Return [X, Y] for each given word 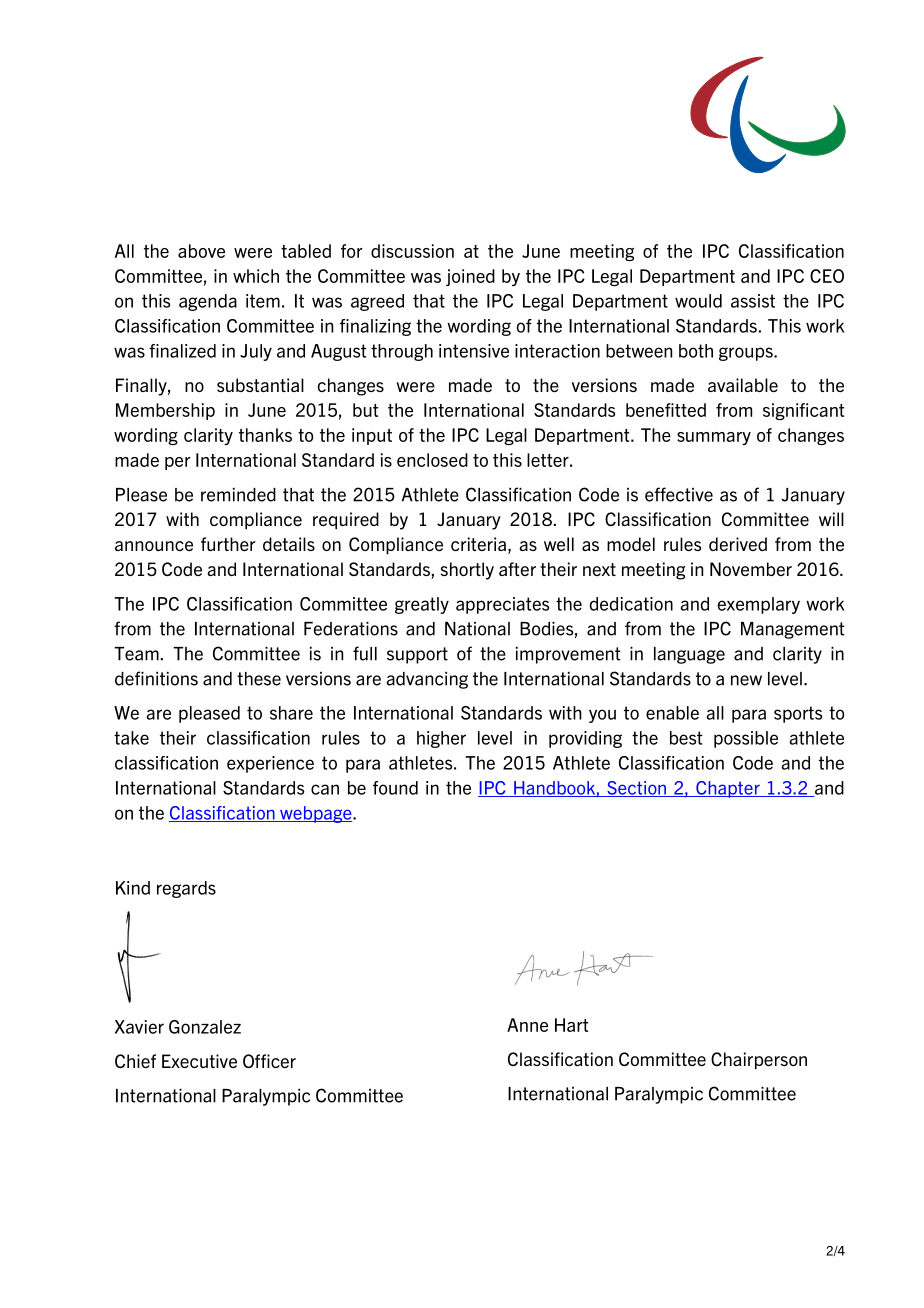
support [417, 655]
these [259, 679]
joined [470, 277]
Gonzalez [205, 1027]
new [746, 680]
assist [753, 301]
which [256, 276]
